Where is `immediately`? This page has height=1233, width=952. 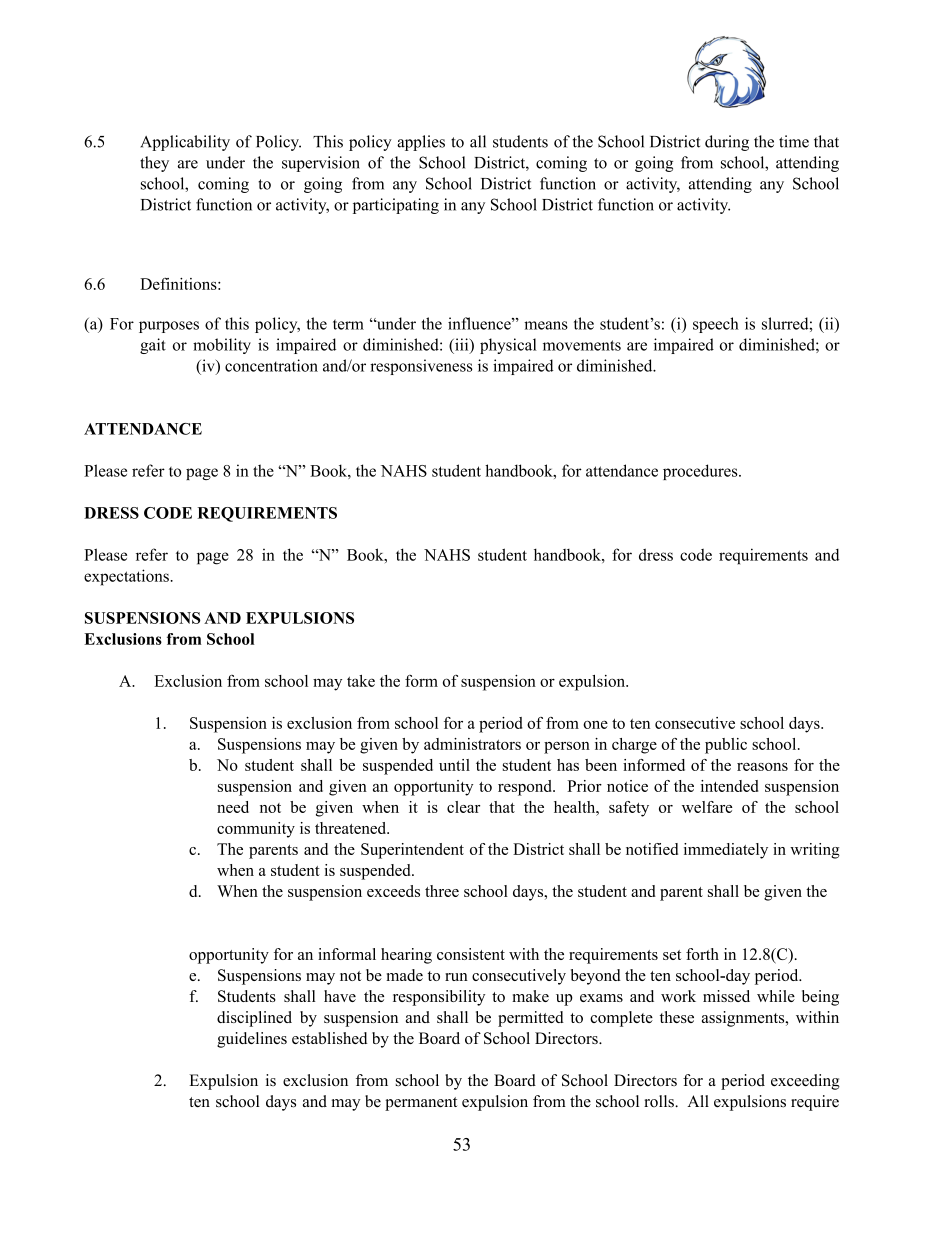
immediately is located at coordinates (726, 851).
